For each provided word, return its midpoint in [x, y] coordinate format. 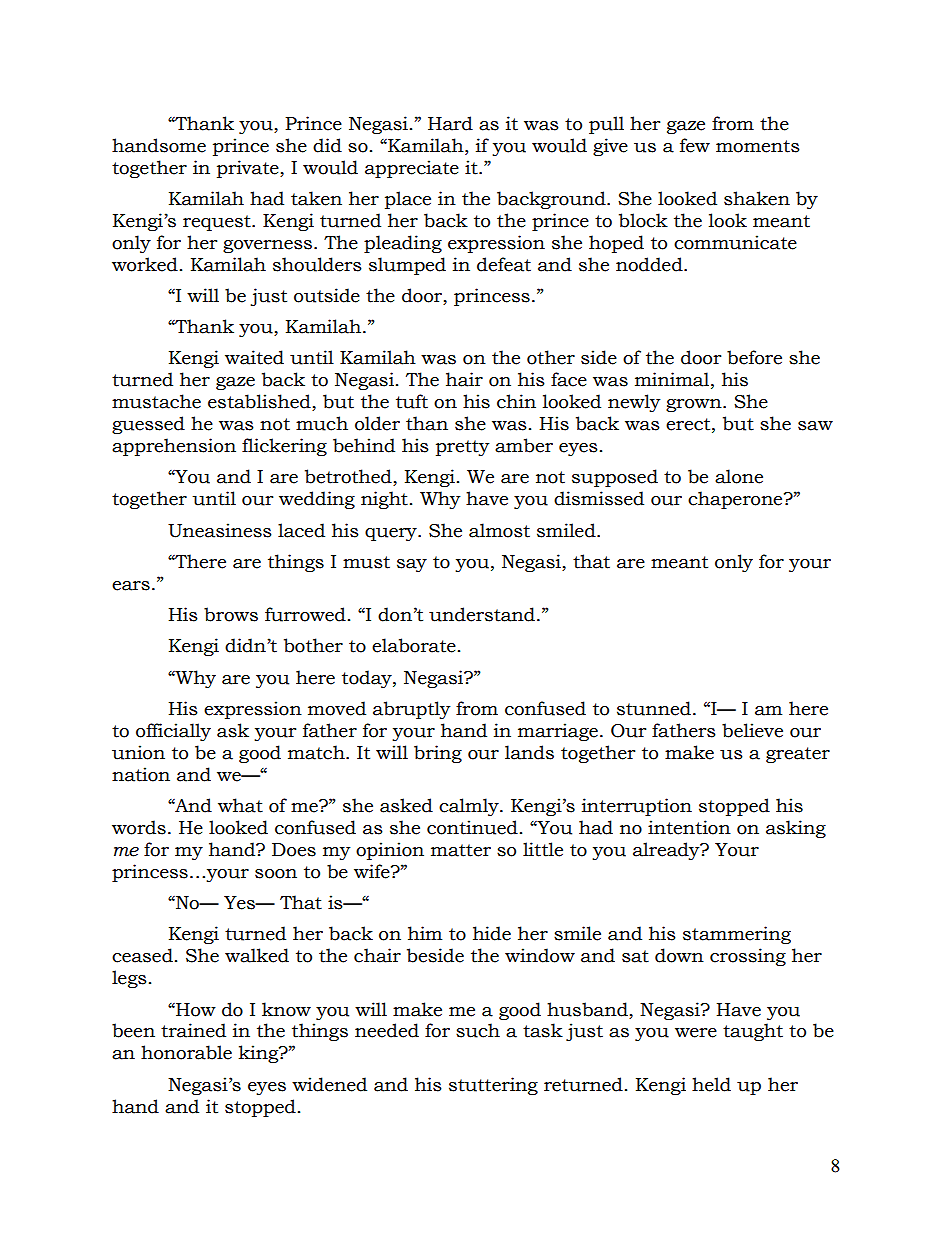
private [249, 169]
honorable [186, 1052]
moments [758, 146]
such [478, 1030]
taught [753, 1032]
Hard [450, 123]
